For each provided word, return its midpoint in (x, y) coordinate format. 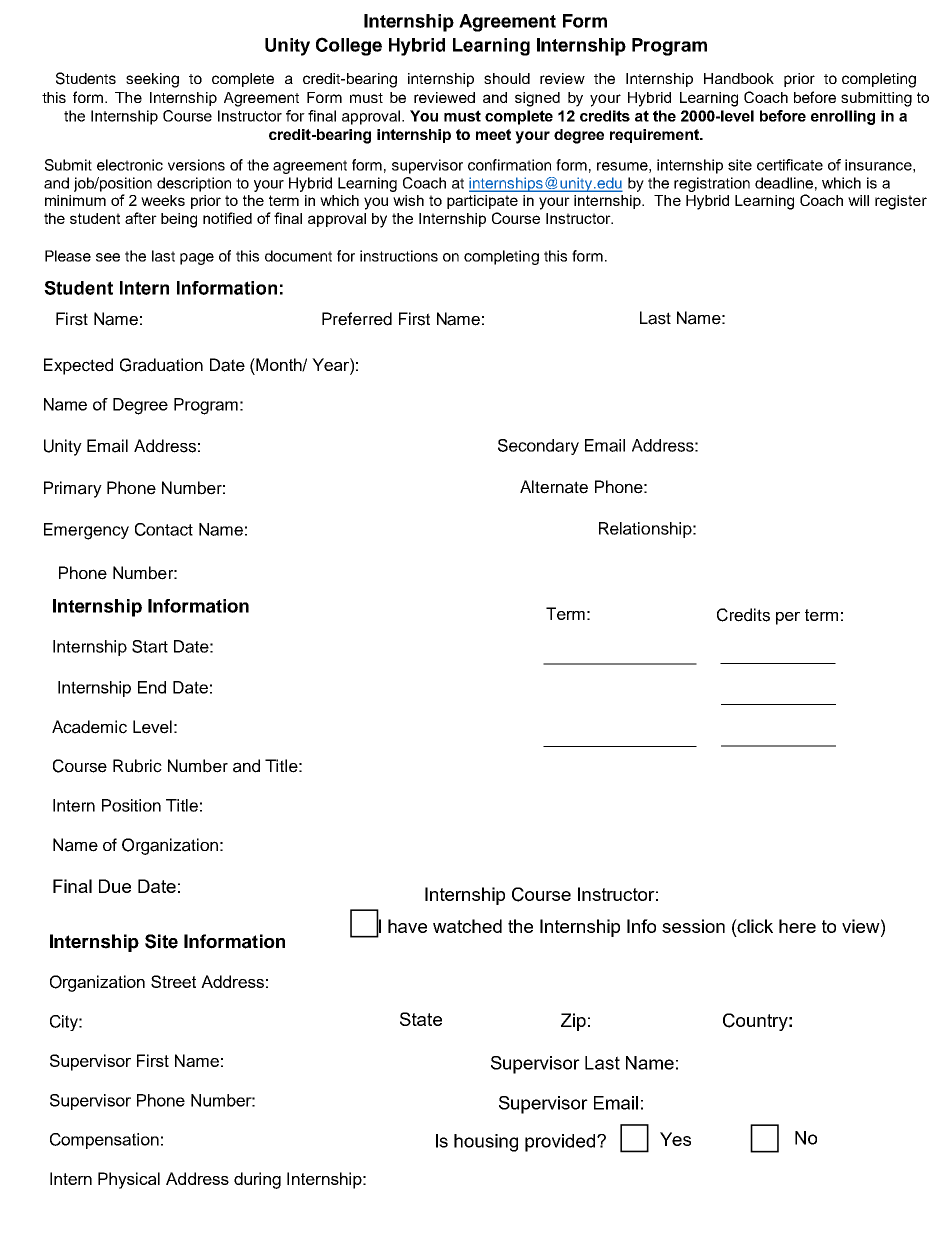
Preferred (357, 319)
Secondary (538, 447)
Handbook (739, 78)
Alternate (554, 487)
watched (467, 926)
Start (150, 646)
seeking (152, 80)
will (858, 200)
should (507, 78)
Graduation (161, 365)
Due (115, 886)
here (797, 926)
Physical (129, 1180)
